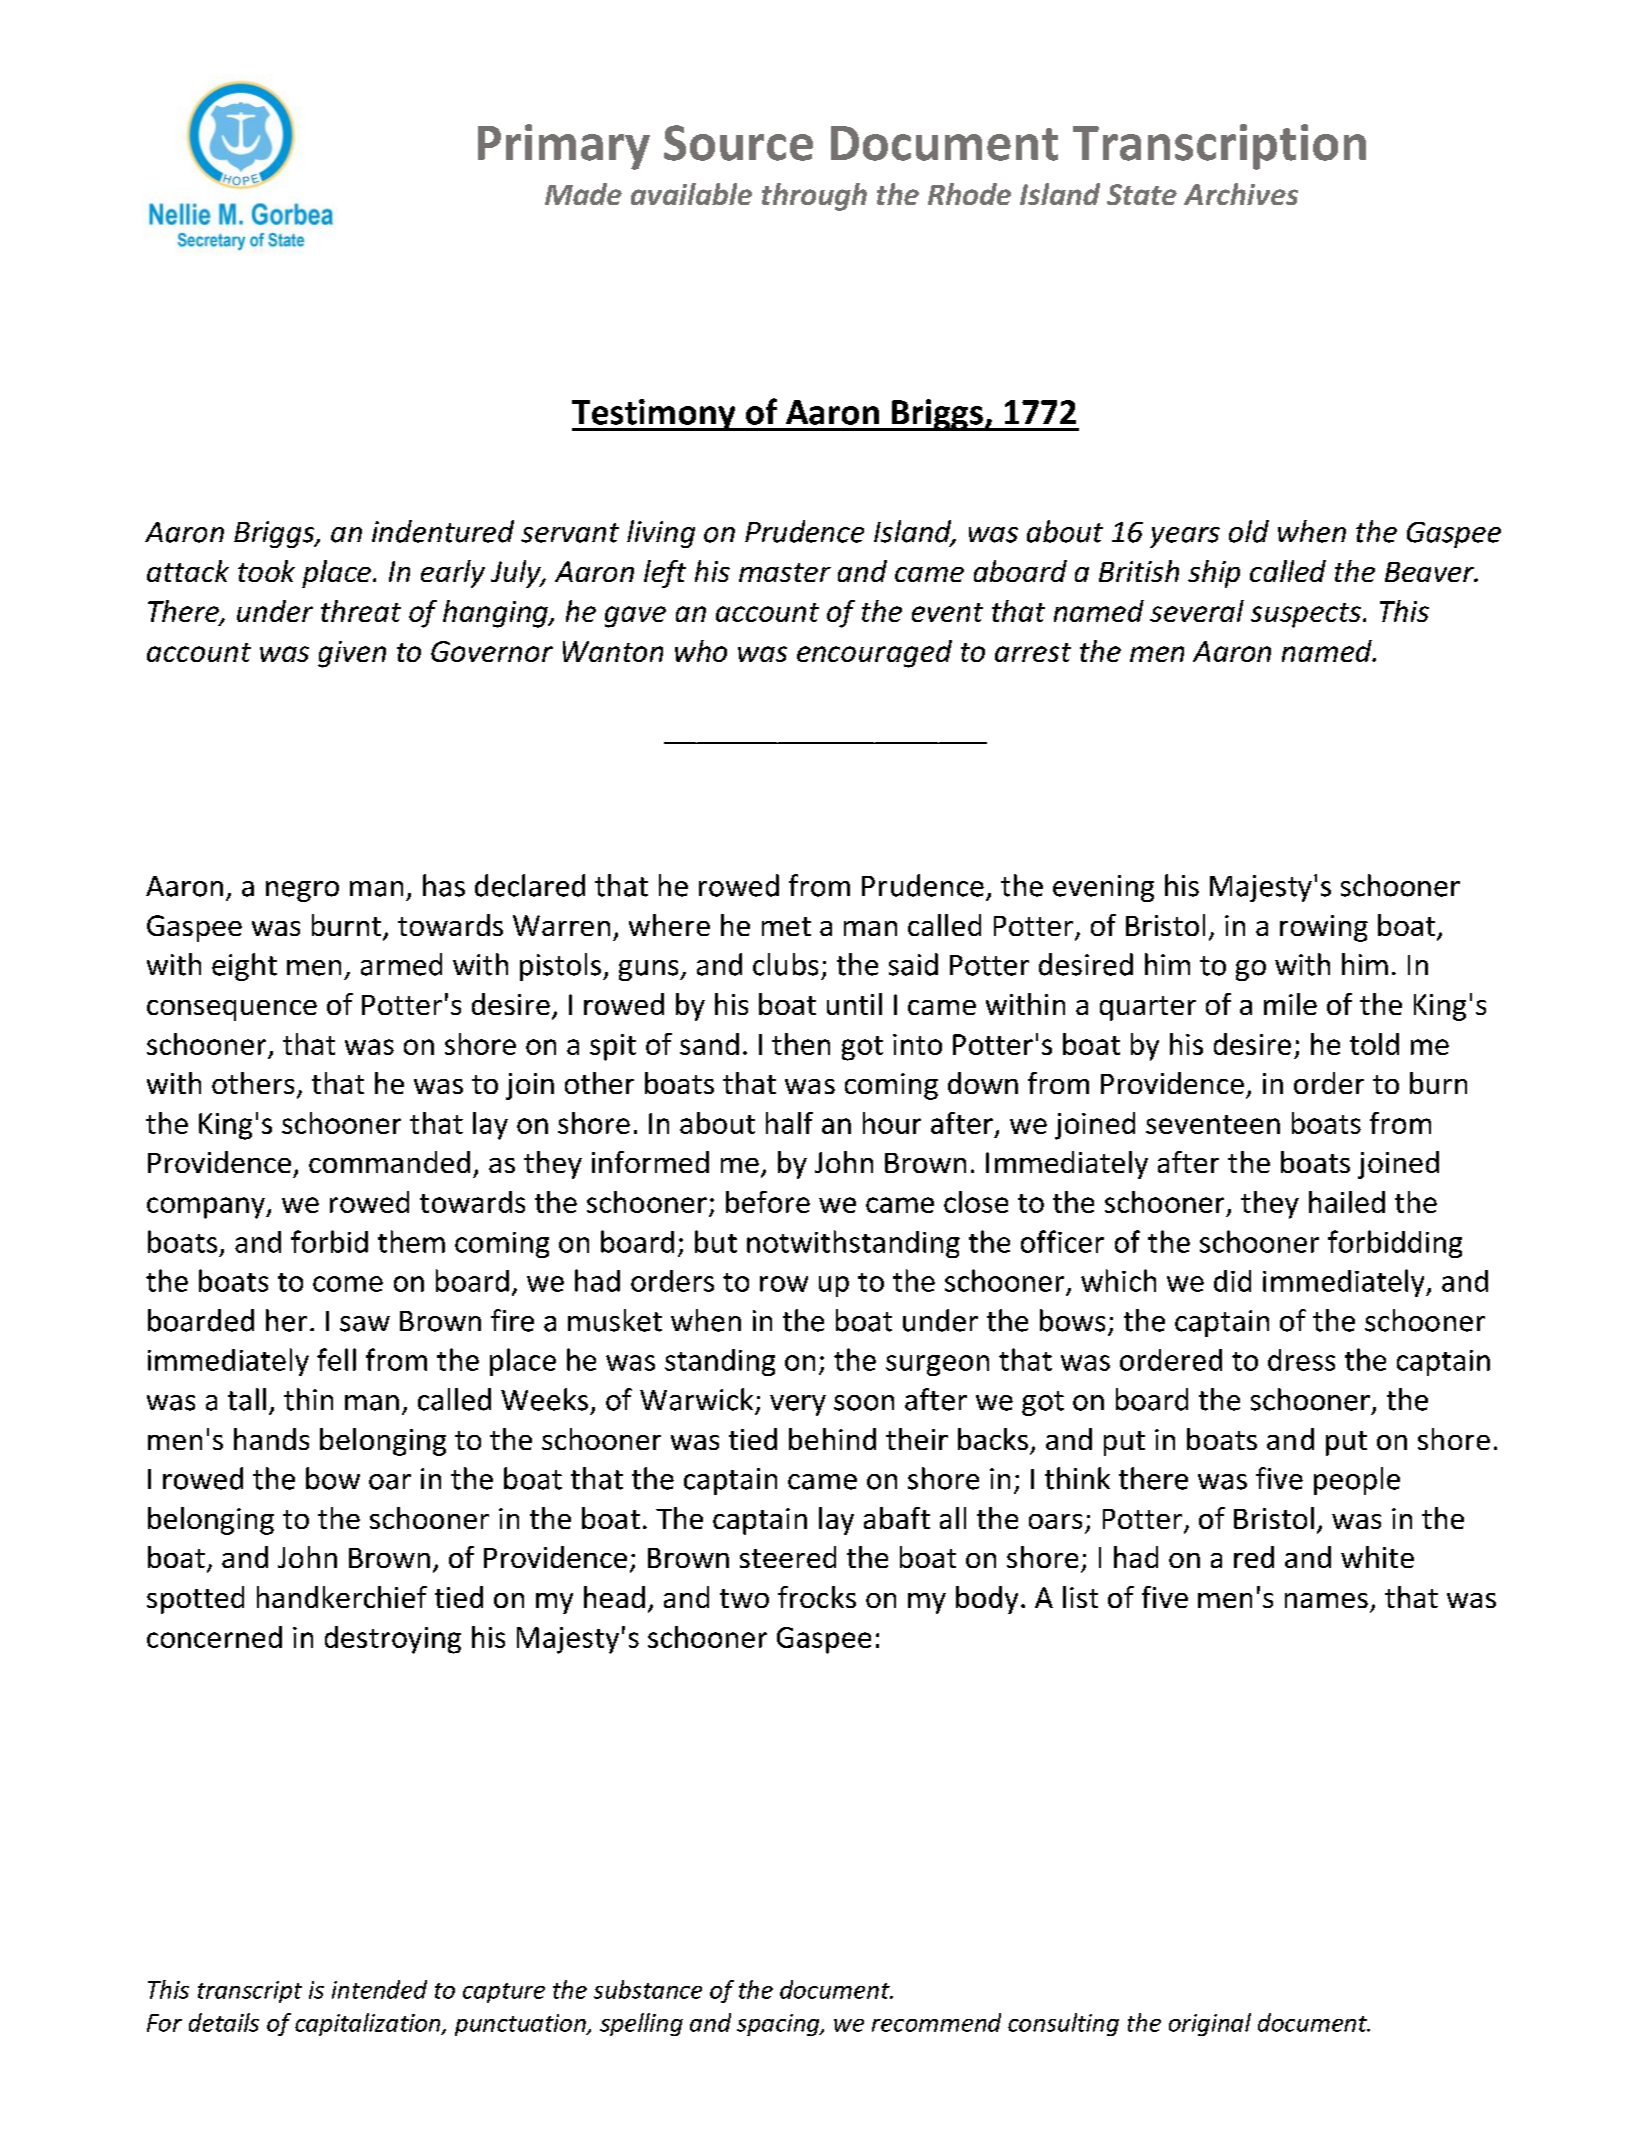 The image size is (1650, 2136). I want to click on given, so click(352, 654).
